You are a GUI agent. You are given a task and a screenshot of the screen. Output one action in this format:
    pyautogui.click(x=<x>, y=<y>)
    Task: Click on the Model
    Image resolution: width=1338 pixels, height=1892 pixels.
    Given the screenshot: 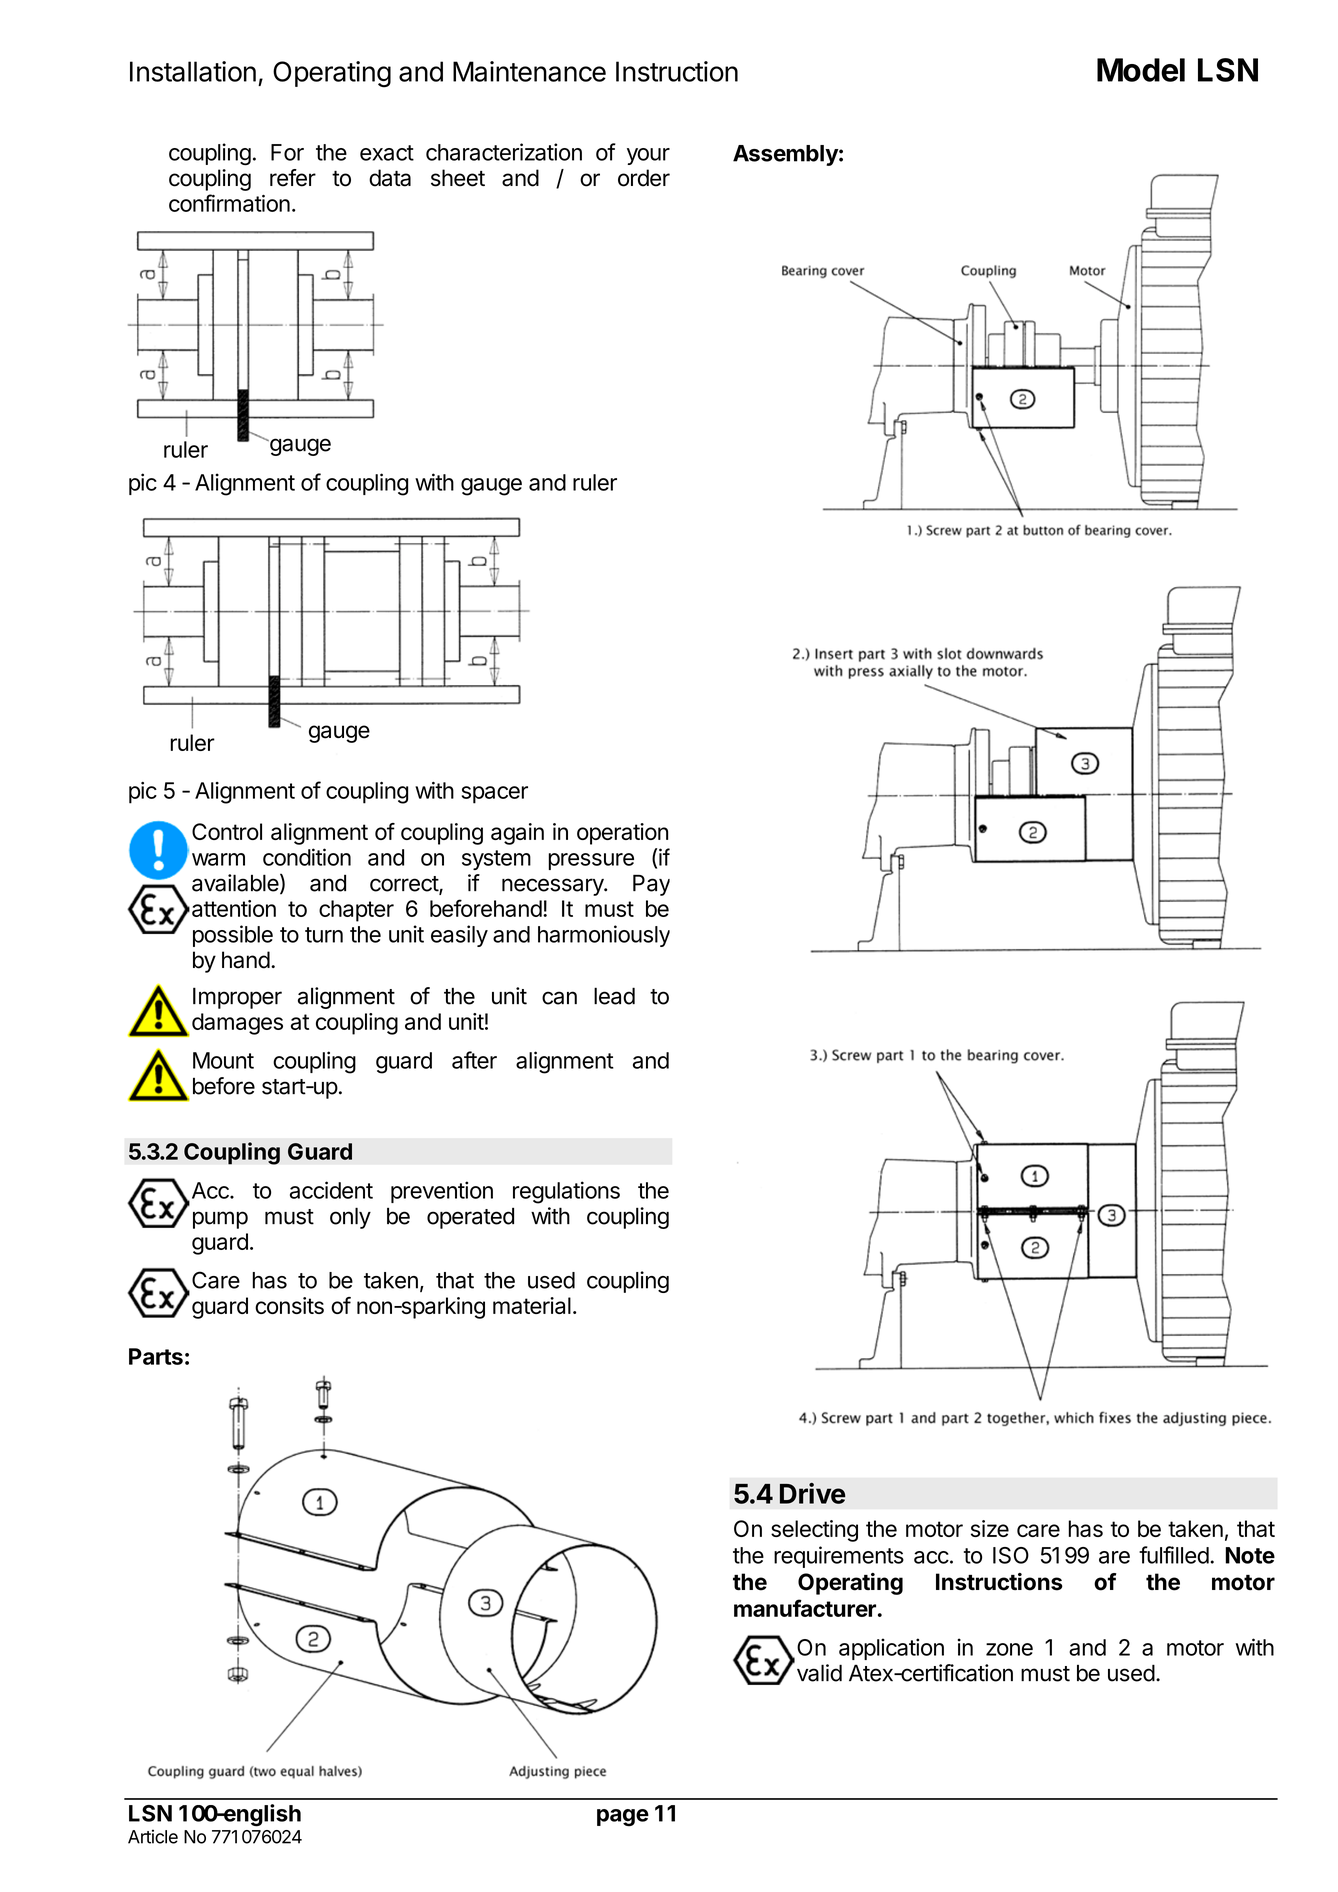 What is the action you would take?
    pyautogui.click(x=1141, y=70)
